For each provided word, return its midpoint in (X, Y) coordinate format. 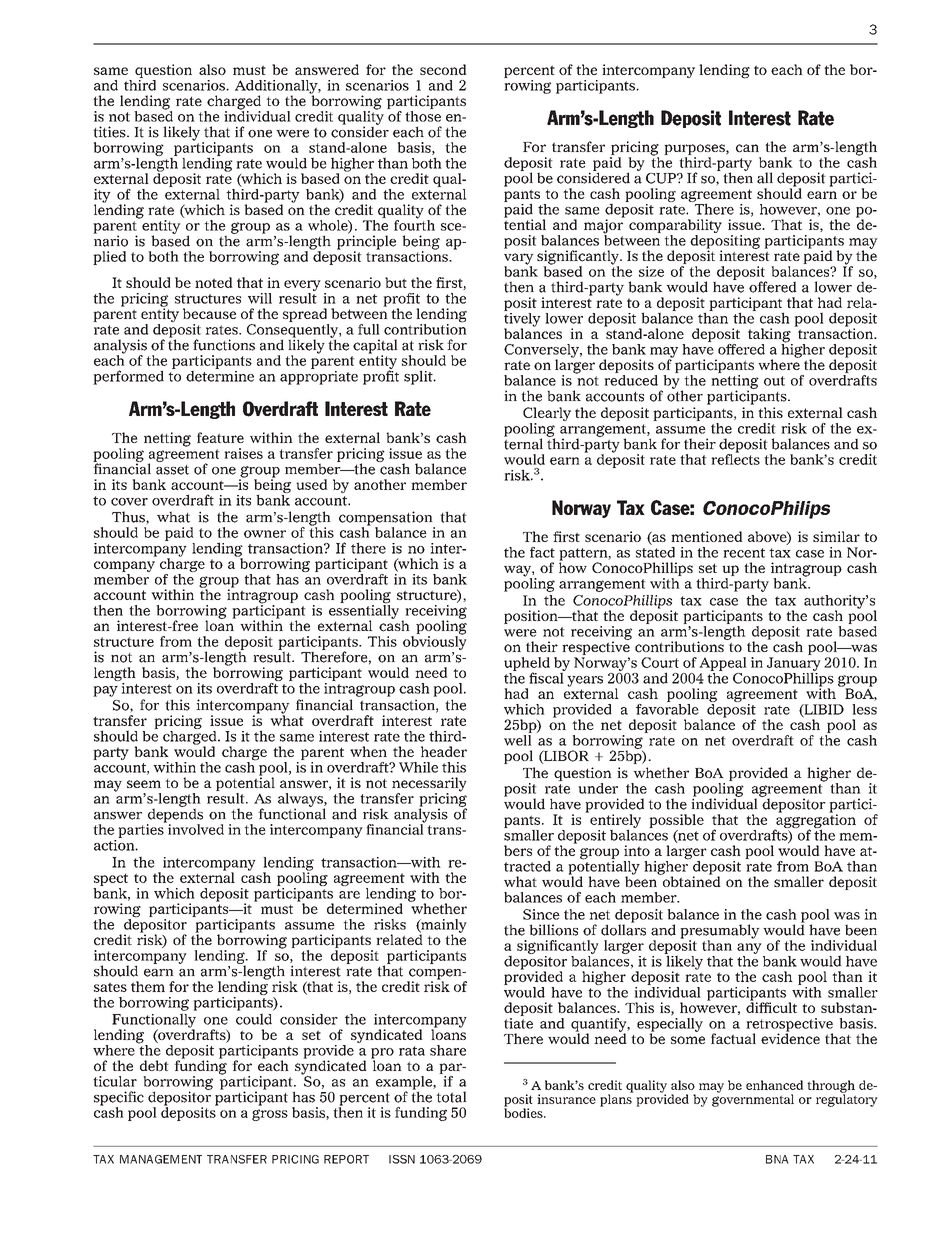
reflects (735, 458)
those (423, 116)
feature (220, 437)
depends (175, 815)
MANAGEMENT (161, 1159)
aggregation (815, 821)
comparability (675, 227)
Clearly (547, 415)
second (443, 69)
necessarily (429, 785)
